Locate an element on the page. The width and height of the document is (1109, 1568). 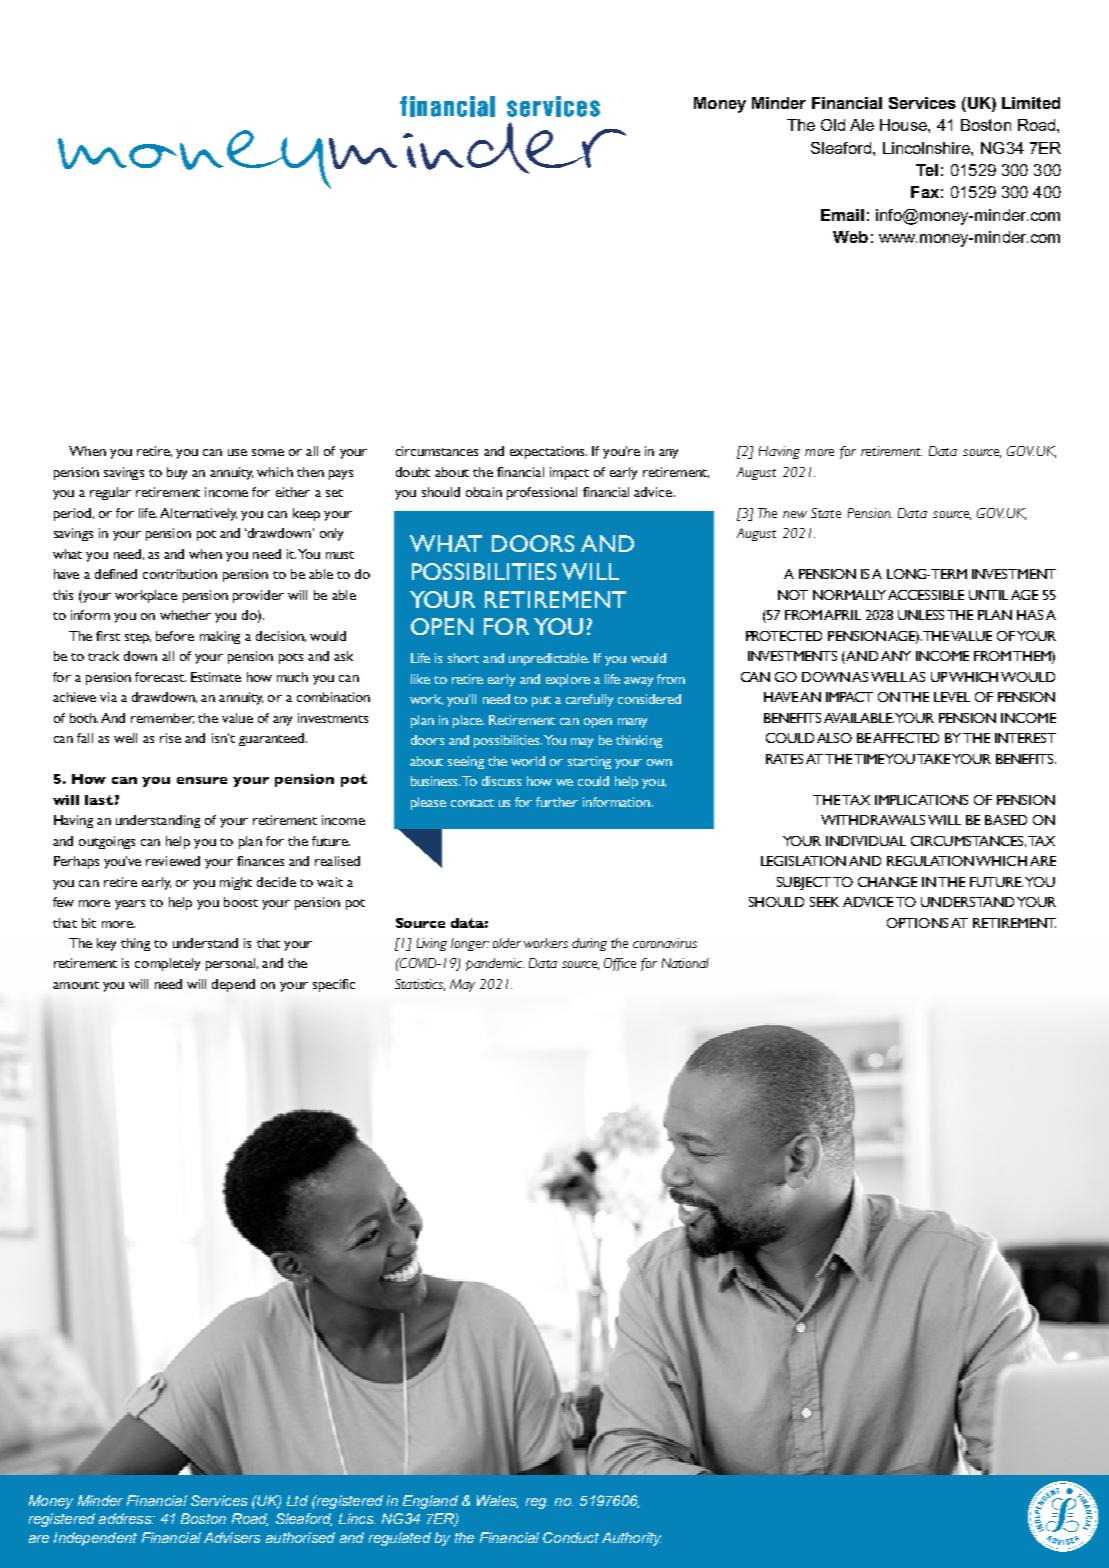
OPTIONS is located at coordinates (917, 923).
